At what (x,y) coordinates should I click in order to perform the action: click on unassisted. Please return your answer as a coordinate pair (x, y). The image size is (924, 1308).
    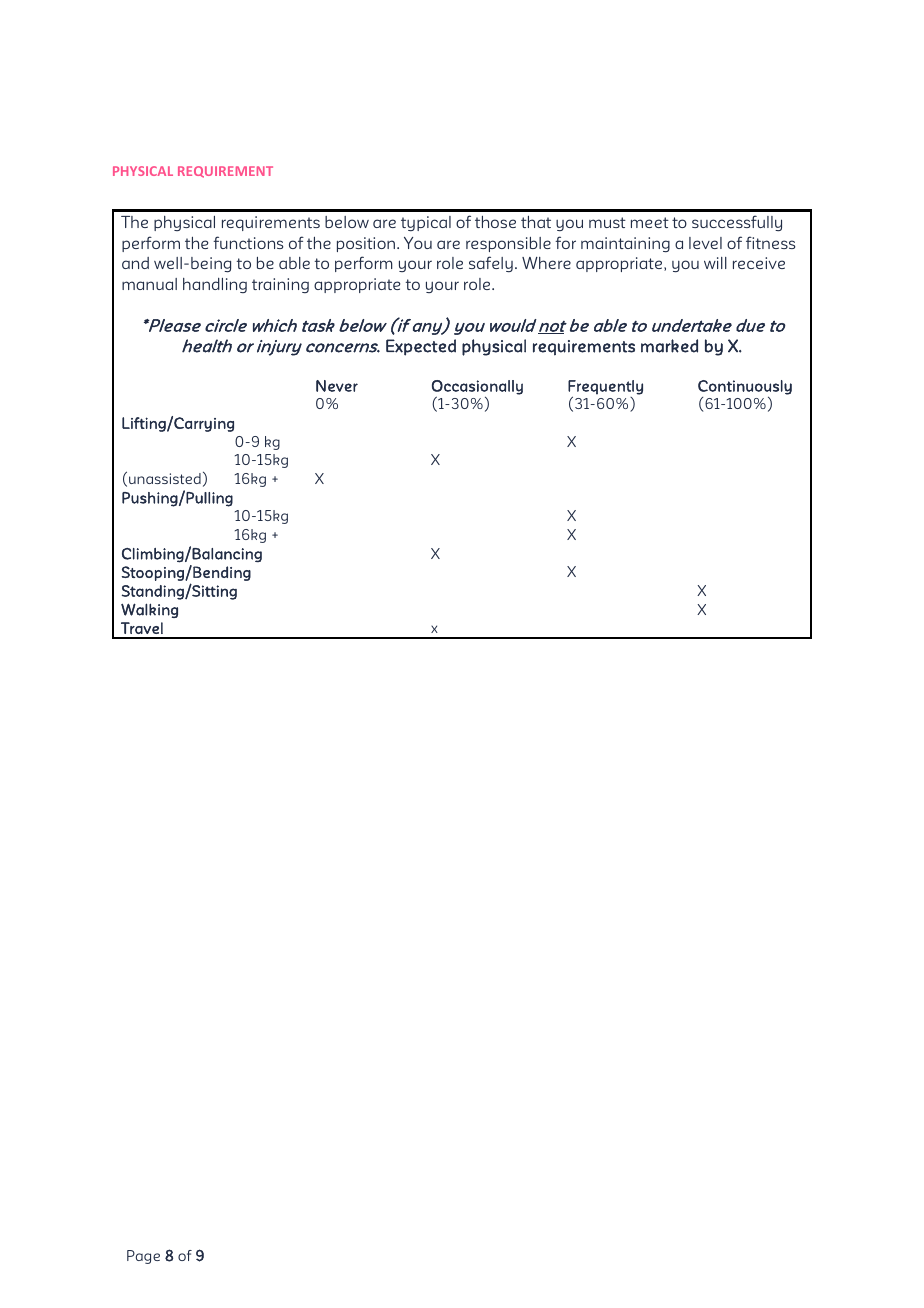
    Looking at the image, I should click on (165, 478).
